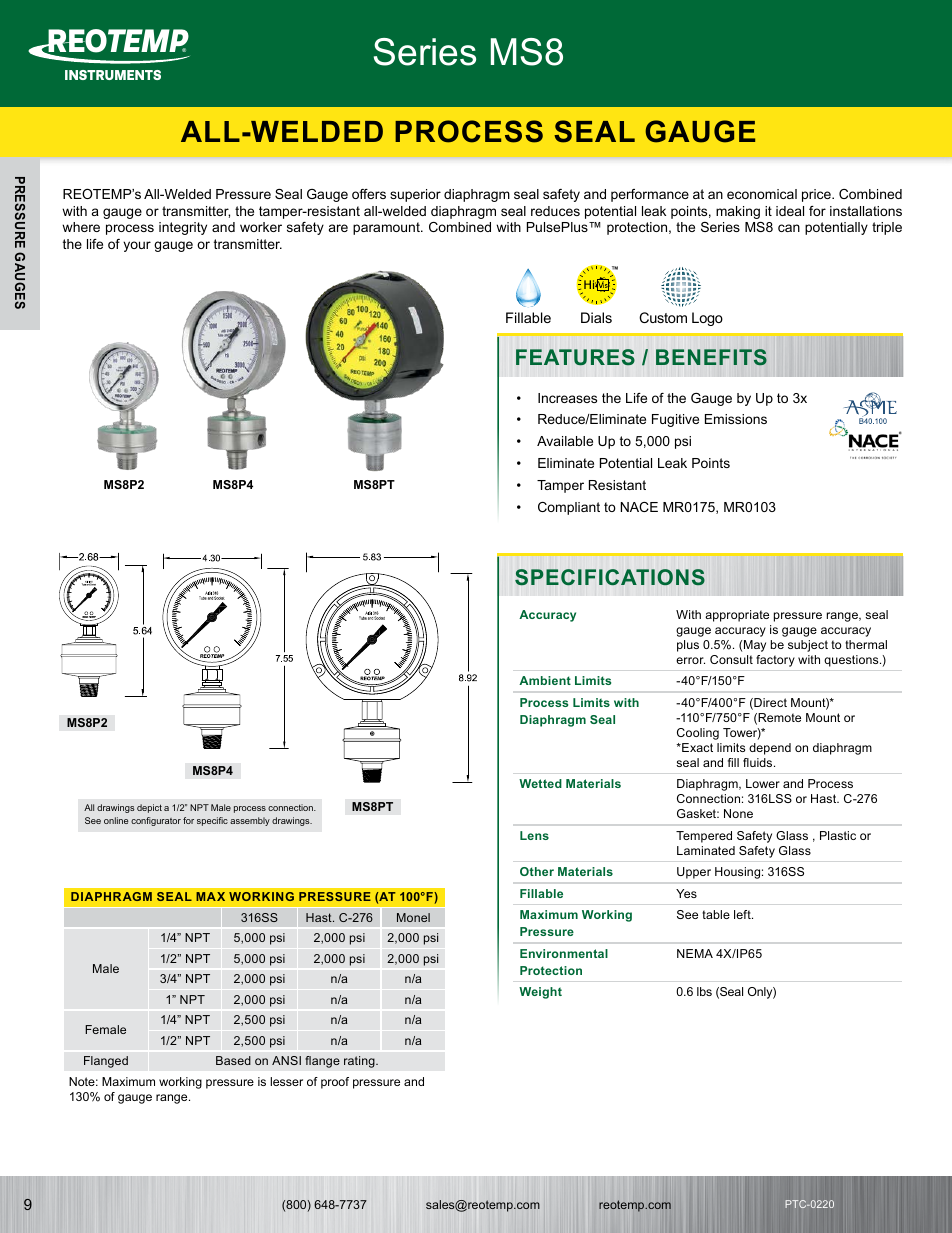 This screenshot has width=952, height=1233. Describe the element at coordinates (183, 228) in the screenshot. I see `integrity` at that location.
